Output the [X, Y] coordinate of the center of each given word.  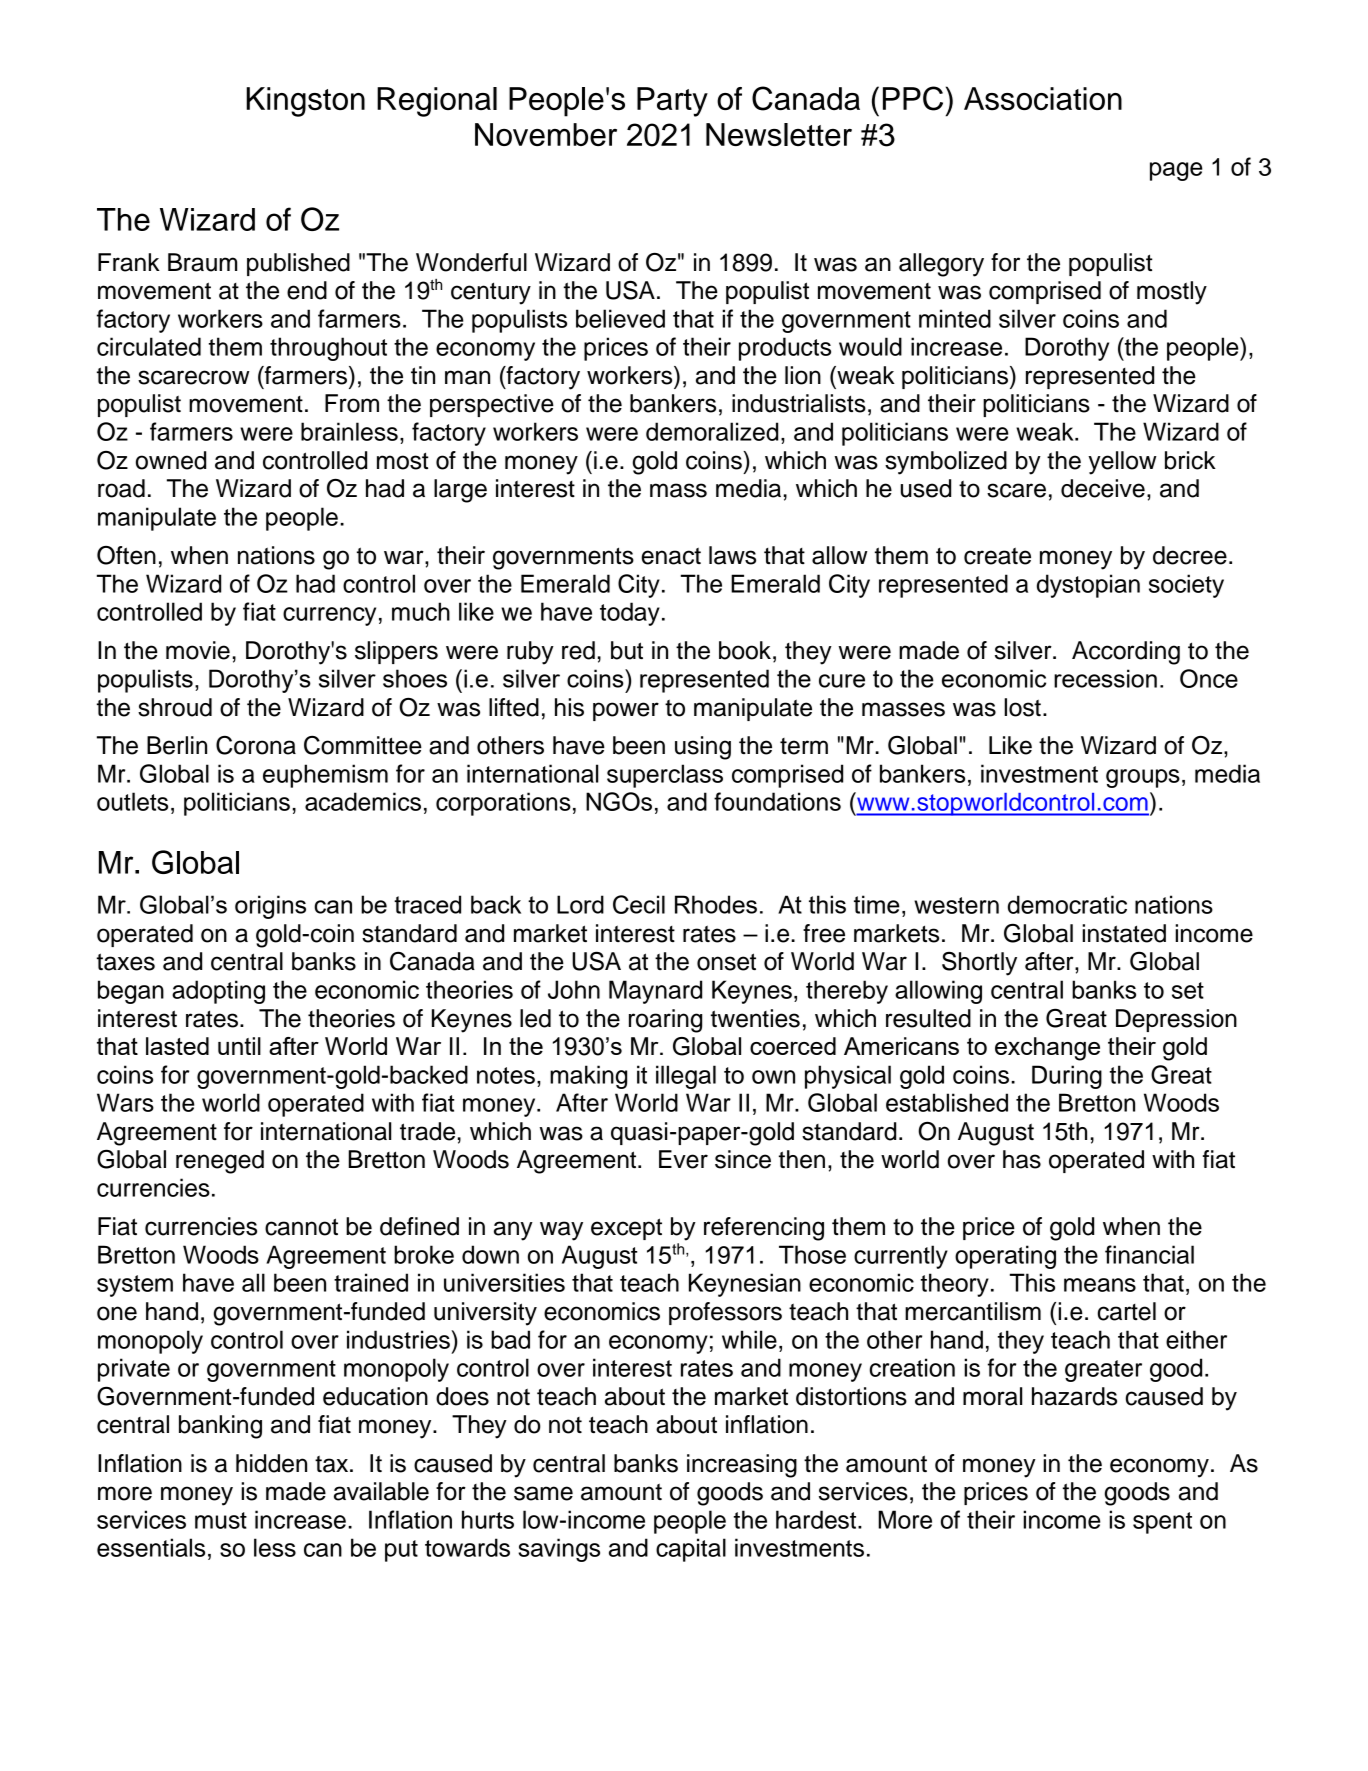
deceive [1103, 488]
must [221, 1520]
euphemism [325, 776]
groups [1143, 778]
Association [1043, 99]
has [1022, 1159]
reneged [220, 1162]
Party [672, 102]
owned [171, 460]
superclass [665, 776]
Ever [683, 1159]
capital [691, 1550]
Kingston [305, 102]
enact [671, 556]
